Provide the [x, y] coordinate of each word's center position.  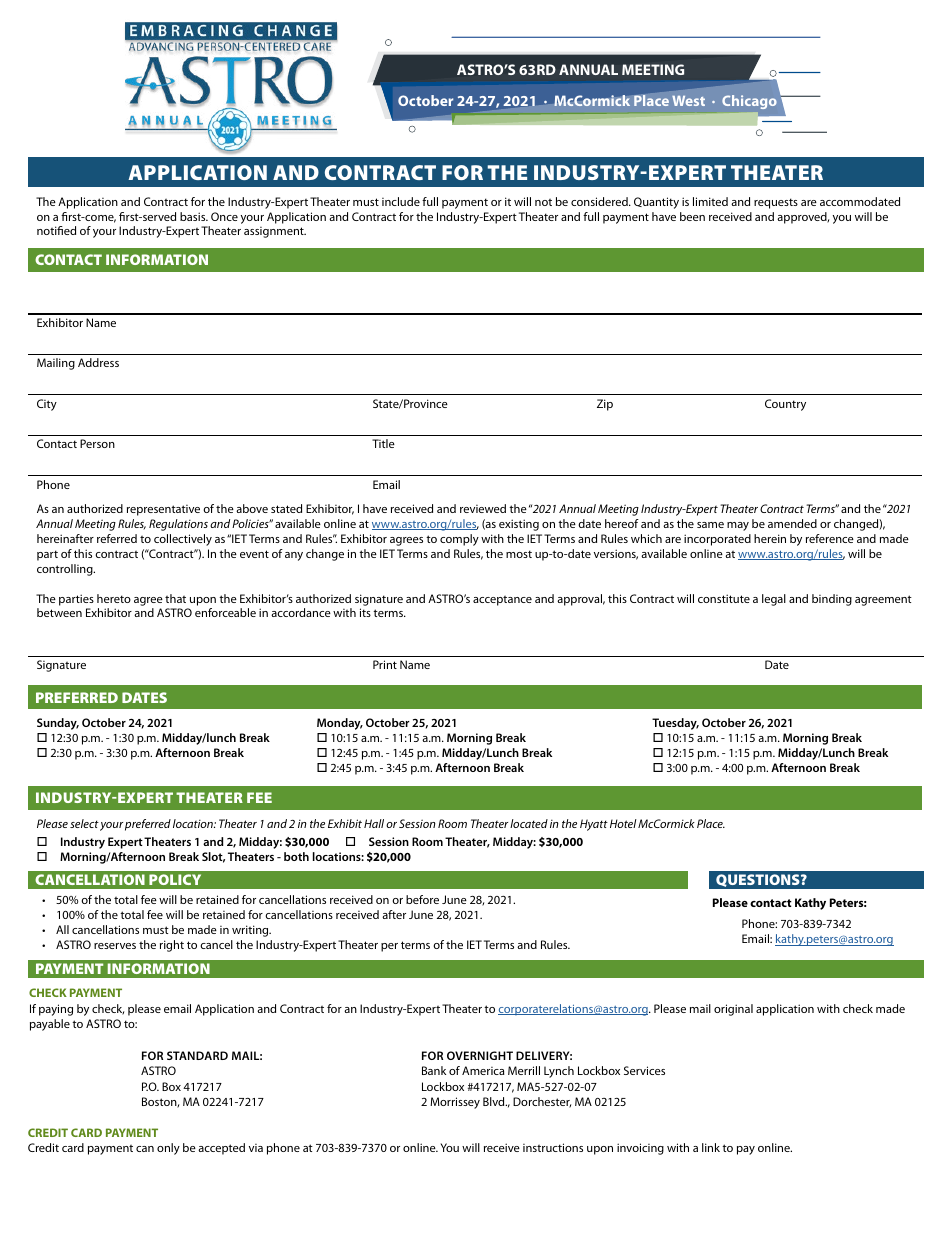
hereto [114, 598]
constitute [724, 598]
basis [194, 216]
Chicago [749, 102]
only [168, 1149]
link [711, 1147]
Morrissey [455, 1103]
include [401, 201]
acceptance [502, 601]
